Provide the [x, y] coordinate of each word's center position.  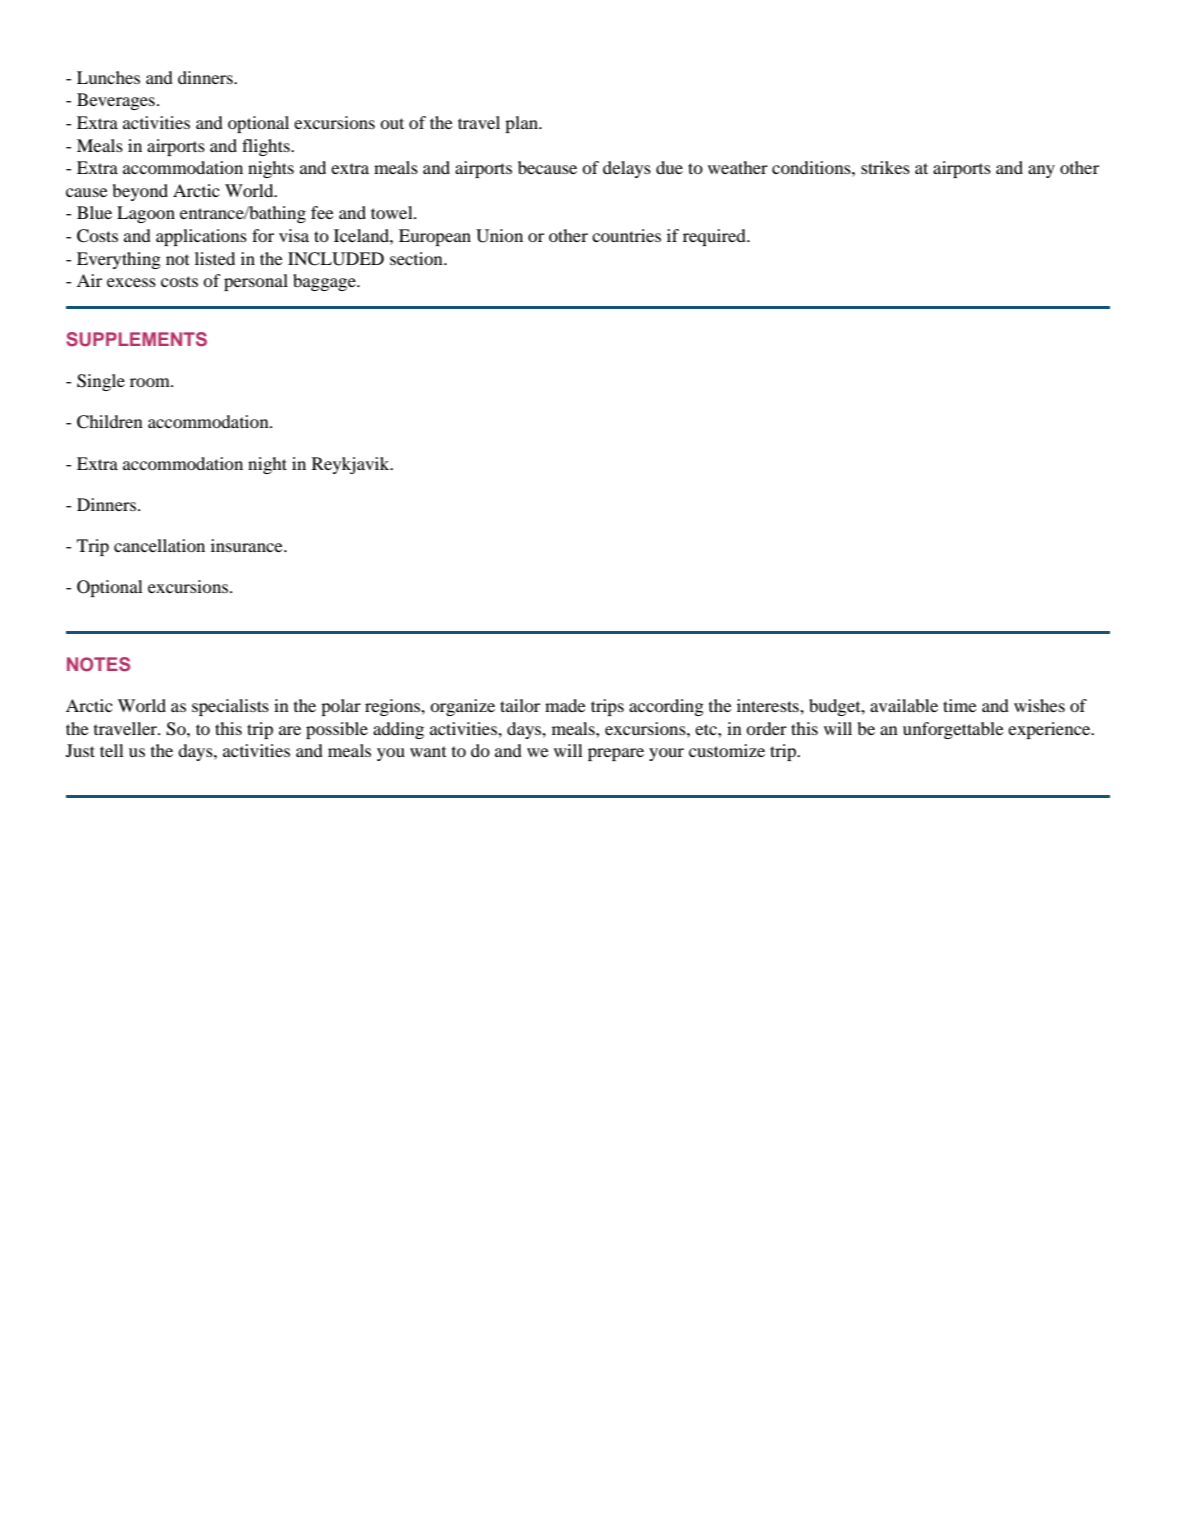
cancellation [159, 545]
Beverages [116, 101]
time [960, 705]
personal [256, 282]
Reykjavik [352, 465]
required [715, 237]
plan [522, 124]
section [417, 258]
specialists [230, 707]
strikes [885, 167]
